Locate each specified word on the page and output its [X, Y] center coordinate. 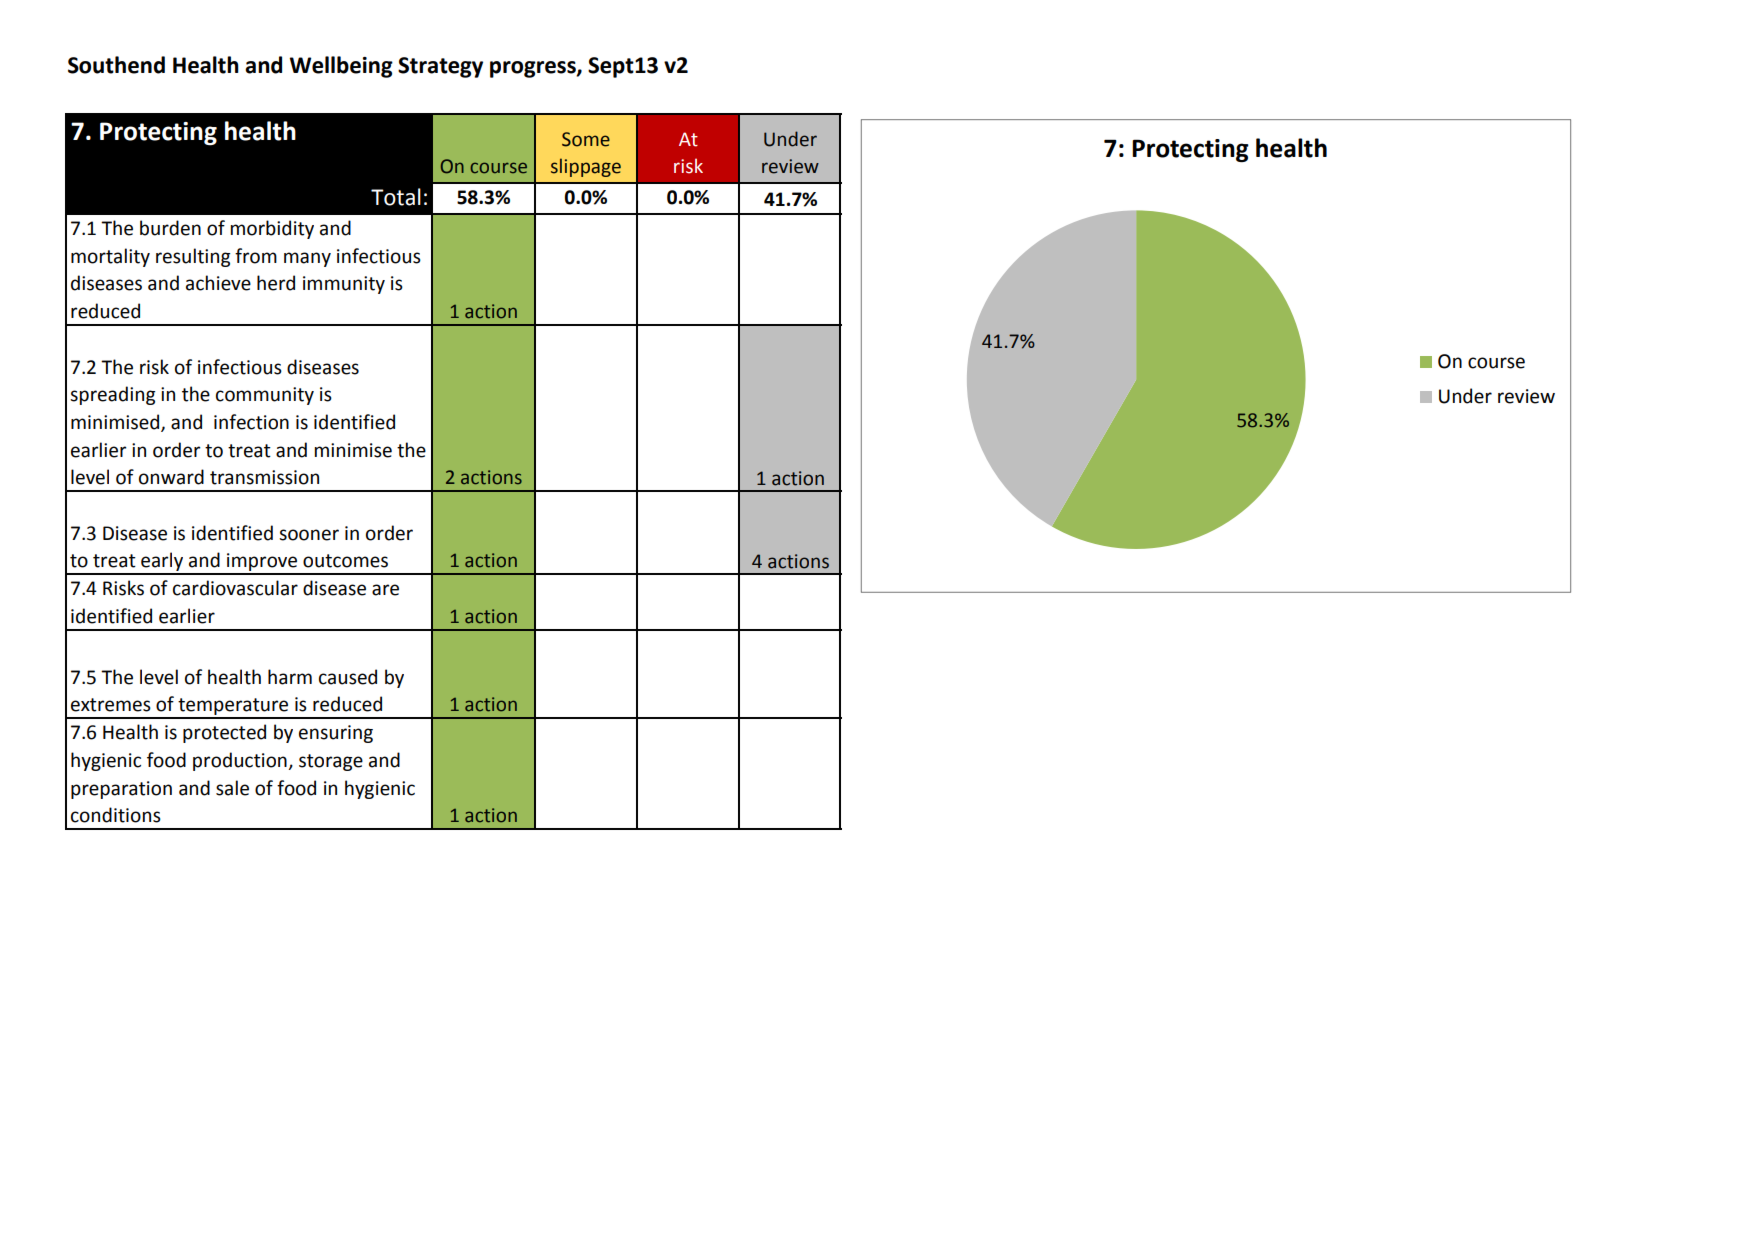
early [162, 563]
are [385, 590]
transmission [264, 477]
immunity [344, 285]
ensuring [336, 734]
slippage [586, 167]
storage [331, 762]
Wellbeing [341, 67]
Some [586, 139]
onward [171, 477]
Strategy [440, 67]
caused [348, 677]
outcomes [345, 561]
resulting [193, 257]
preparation [121, 790]
